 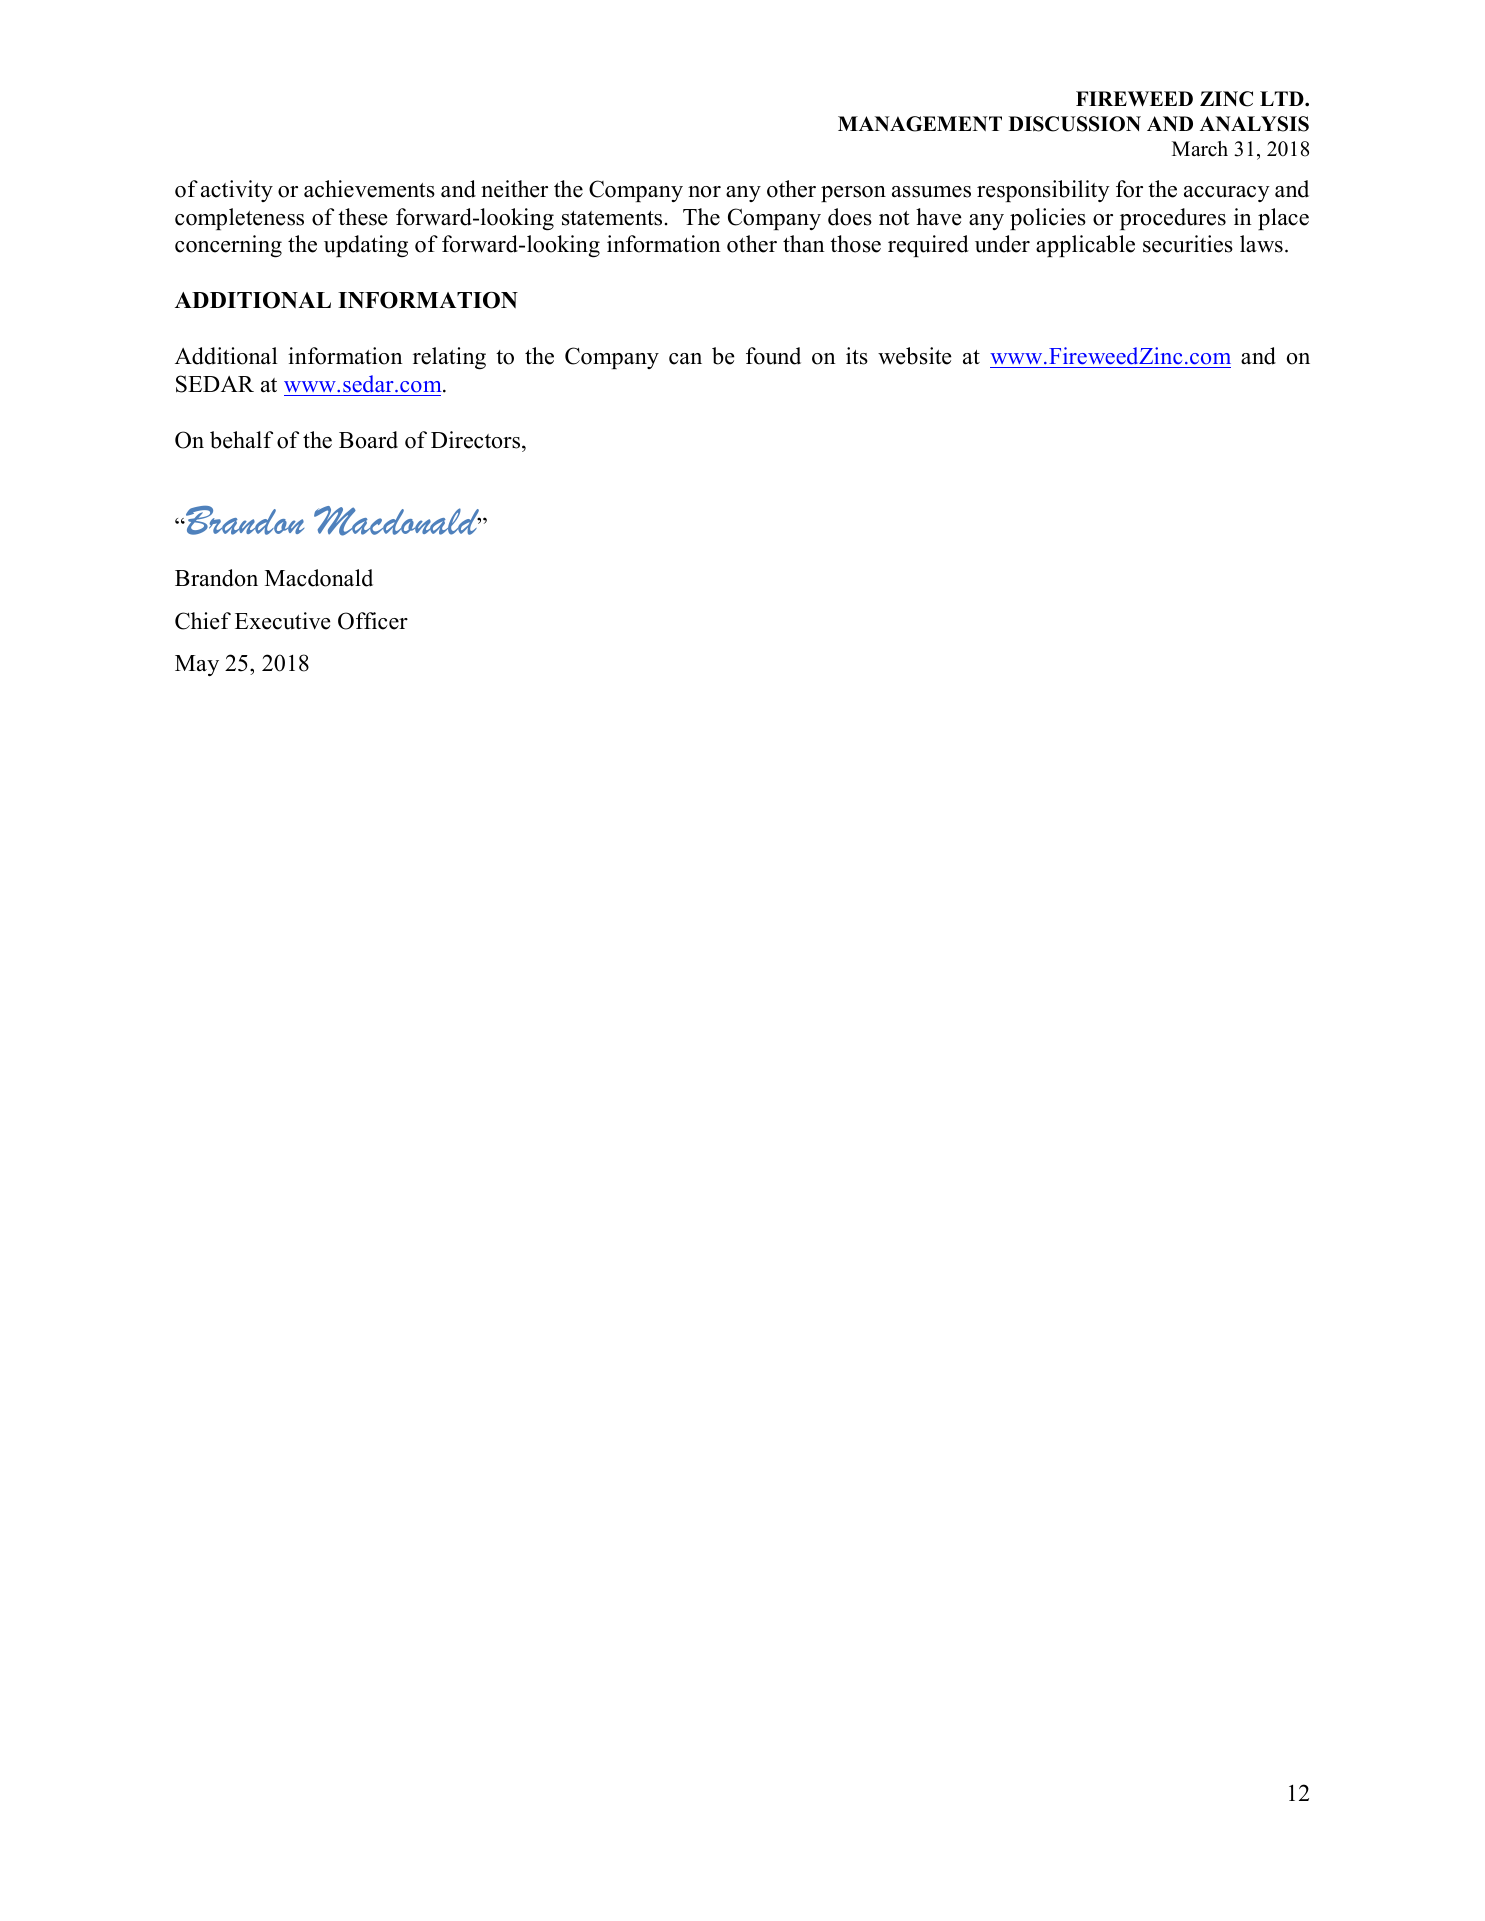 I want to click on Officer, so click(x=373, y=621).
